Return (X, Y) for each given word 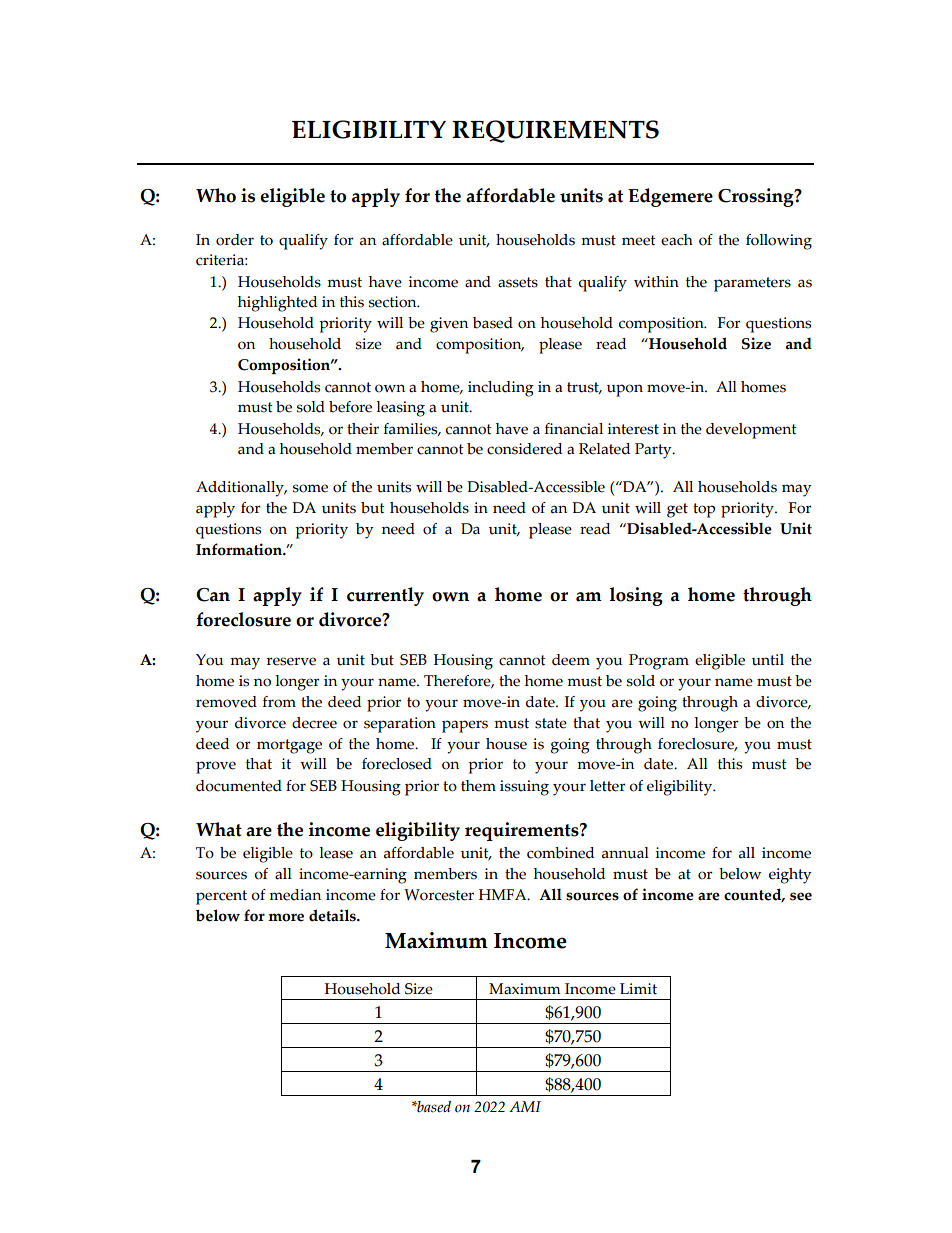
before (350, 407)
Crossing (757, 197)
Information (240, 549)
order (235, 240)
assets (518, 282)
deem (571, 660)
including (501, 389)
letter (608, 786)
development (751, 431)
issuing (524, 788)
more (286, 917)
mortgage (289, 746)
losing (636, 596)
